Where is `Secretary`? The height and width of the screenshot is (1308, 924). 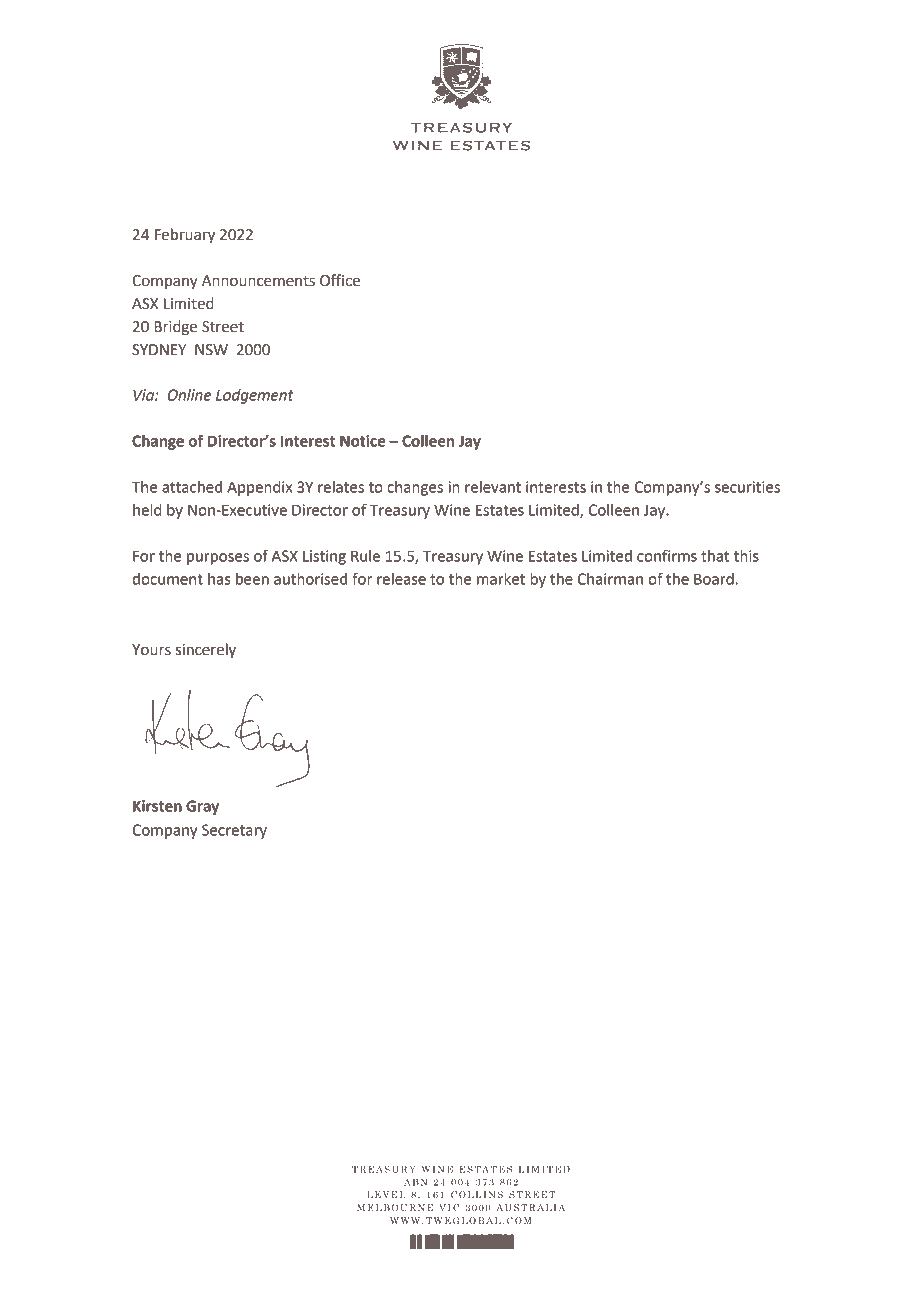 Secretary is located at coordinates (234, 831).
